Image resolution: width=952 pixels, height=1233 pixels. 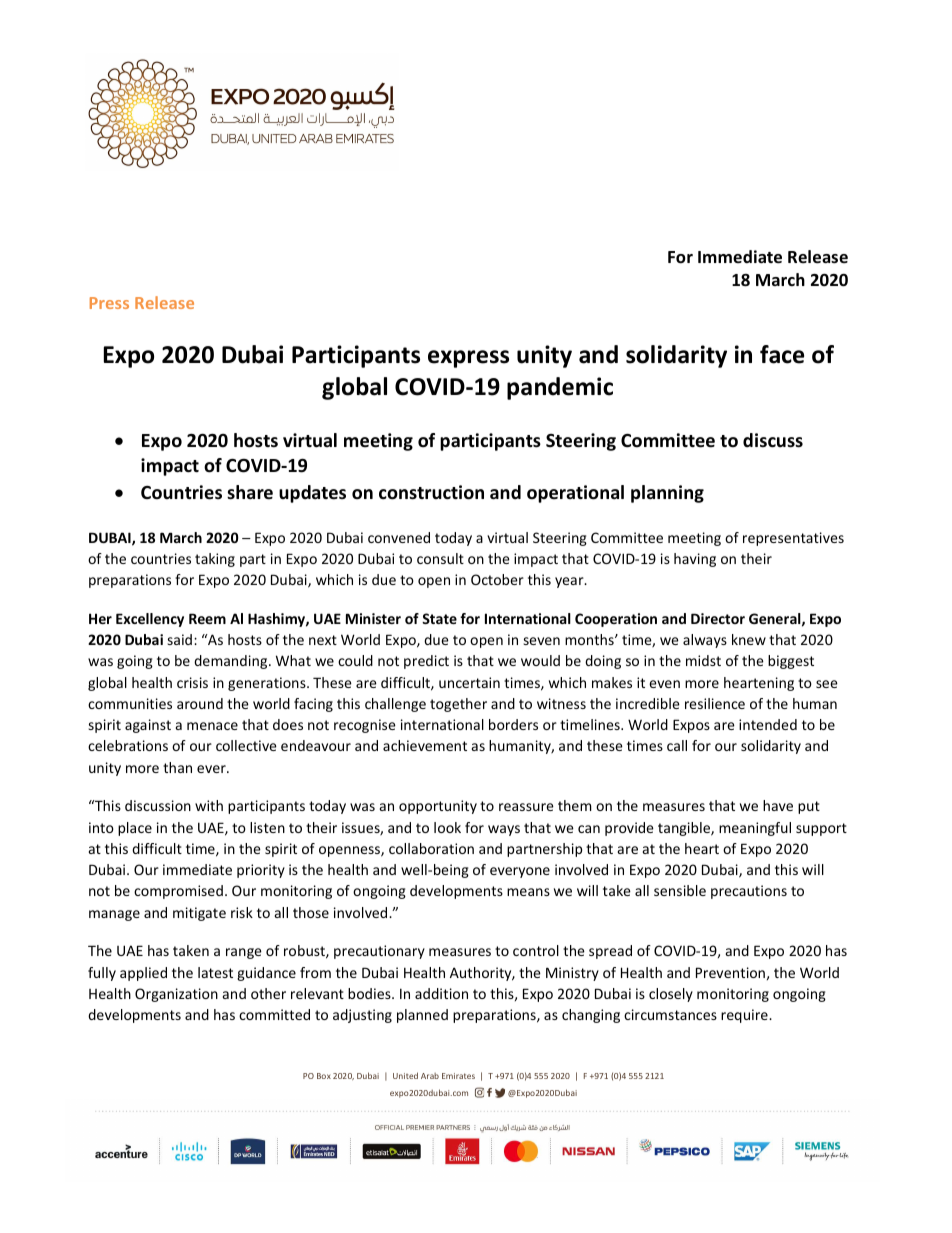 I want to click on intended, so click(x=768, y=724).
